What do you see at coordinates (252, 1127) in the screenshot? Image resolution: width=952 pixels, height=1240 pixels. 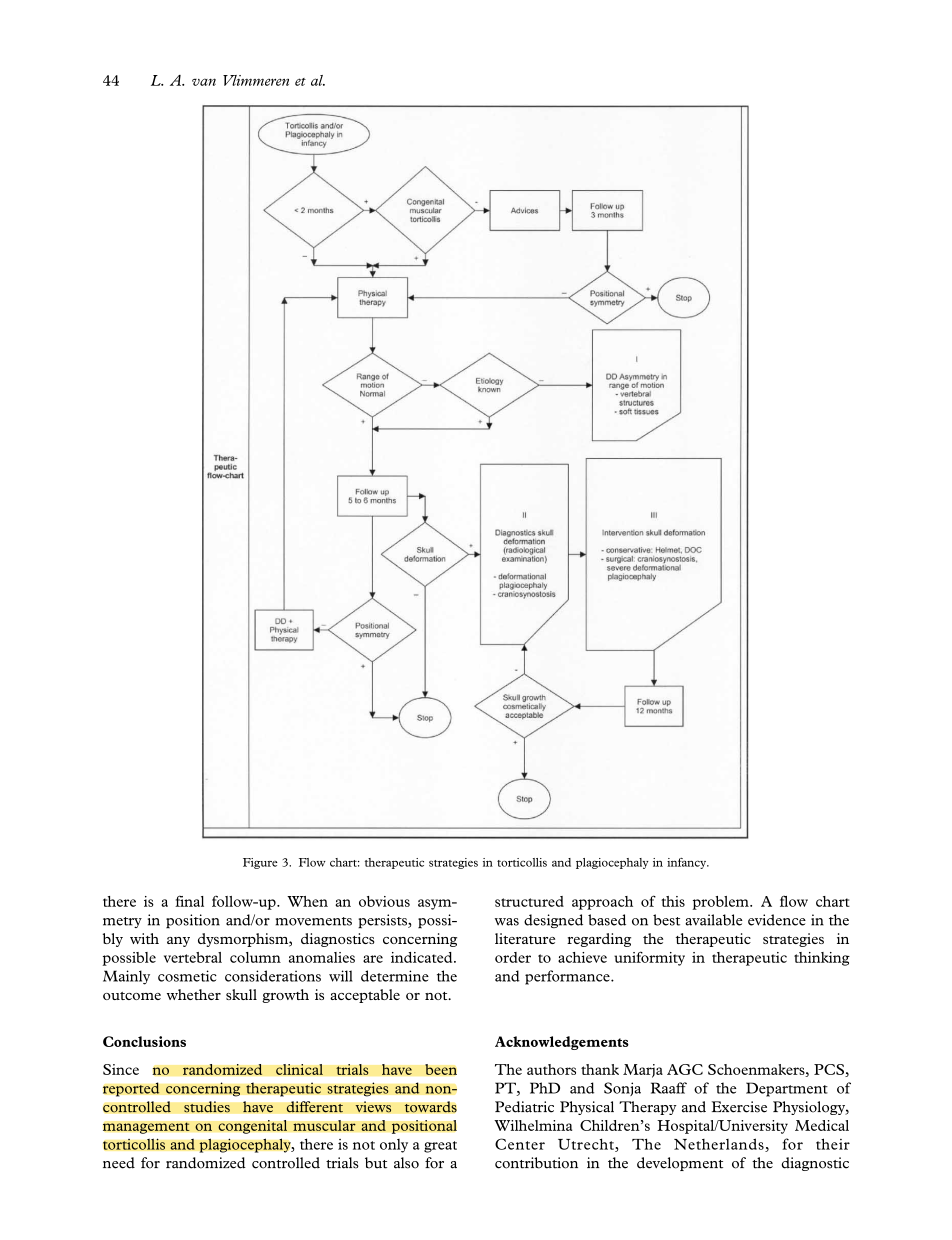 I see `congenital` at bounding box center [252, 1127].
